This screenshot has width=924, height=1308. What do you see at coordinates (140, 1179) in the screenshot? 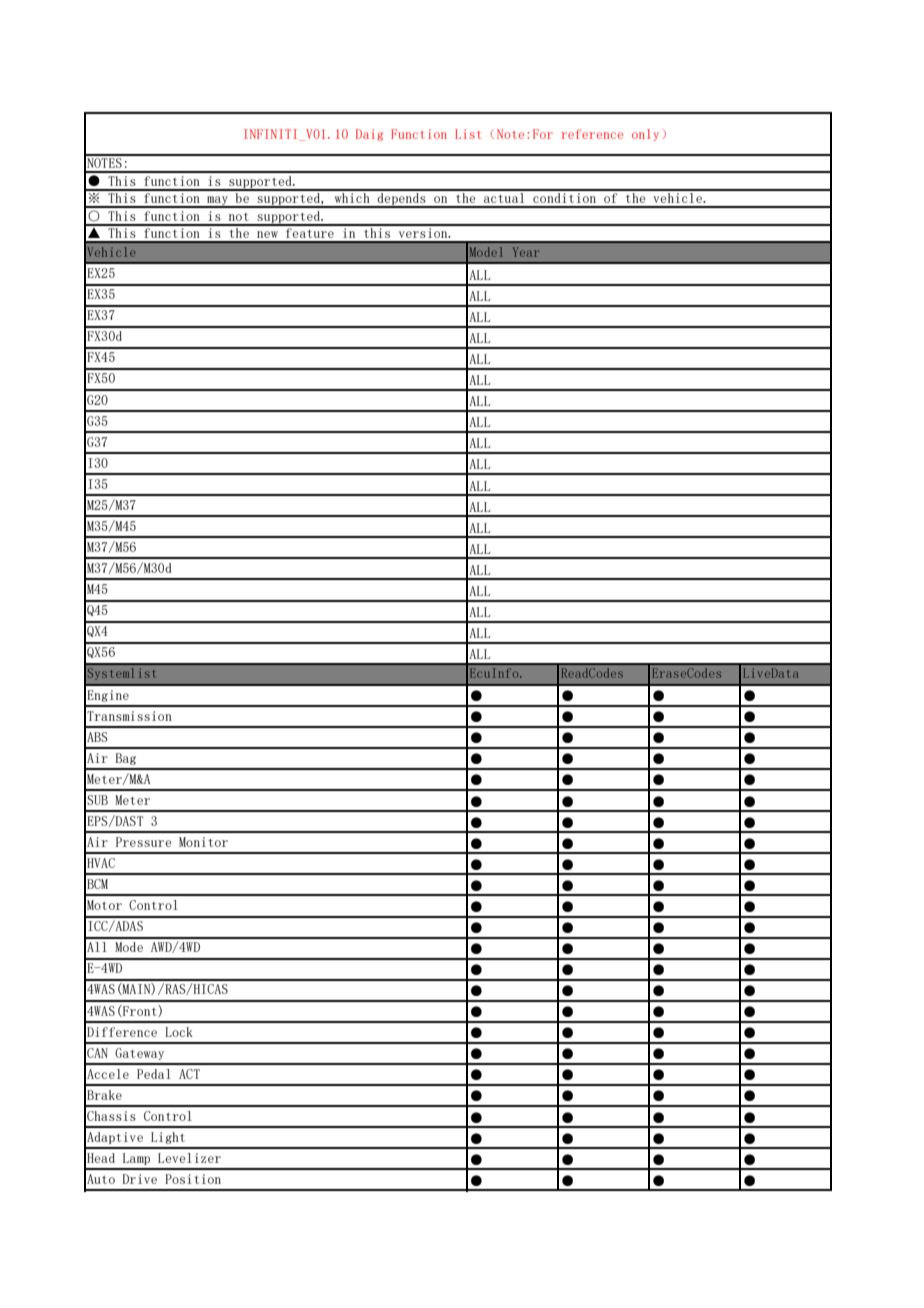
I see `Drive` at bounding box center [140, 1179].
